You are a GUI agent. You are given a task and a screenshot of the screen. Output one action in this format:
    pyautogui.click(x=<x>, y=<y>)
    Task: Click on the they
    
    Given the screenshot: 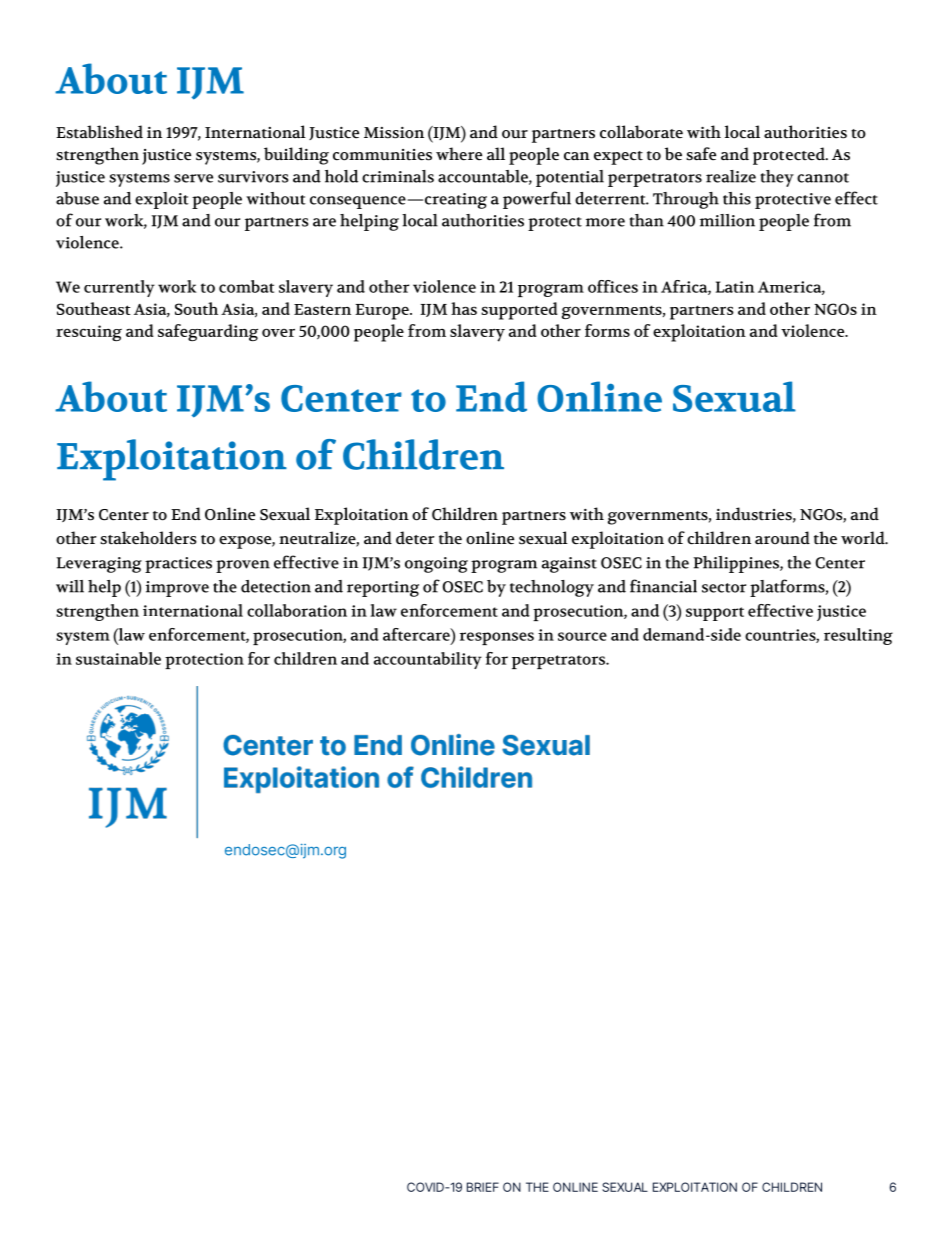 What is the action you would take?
    pyautogui.click(x=777, y=178)
